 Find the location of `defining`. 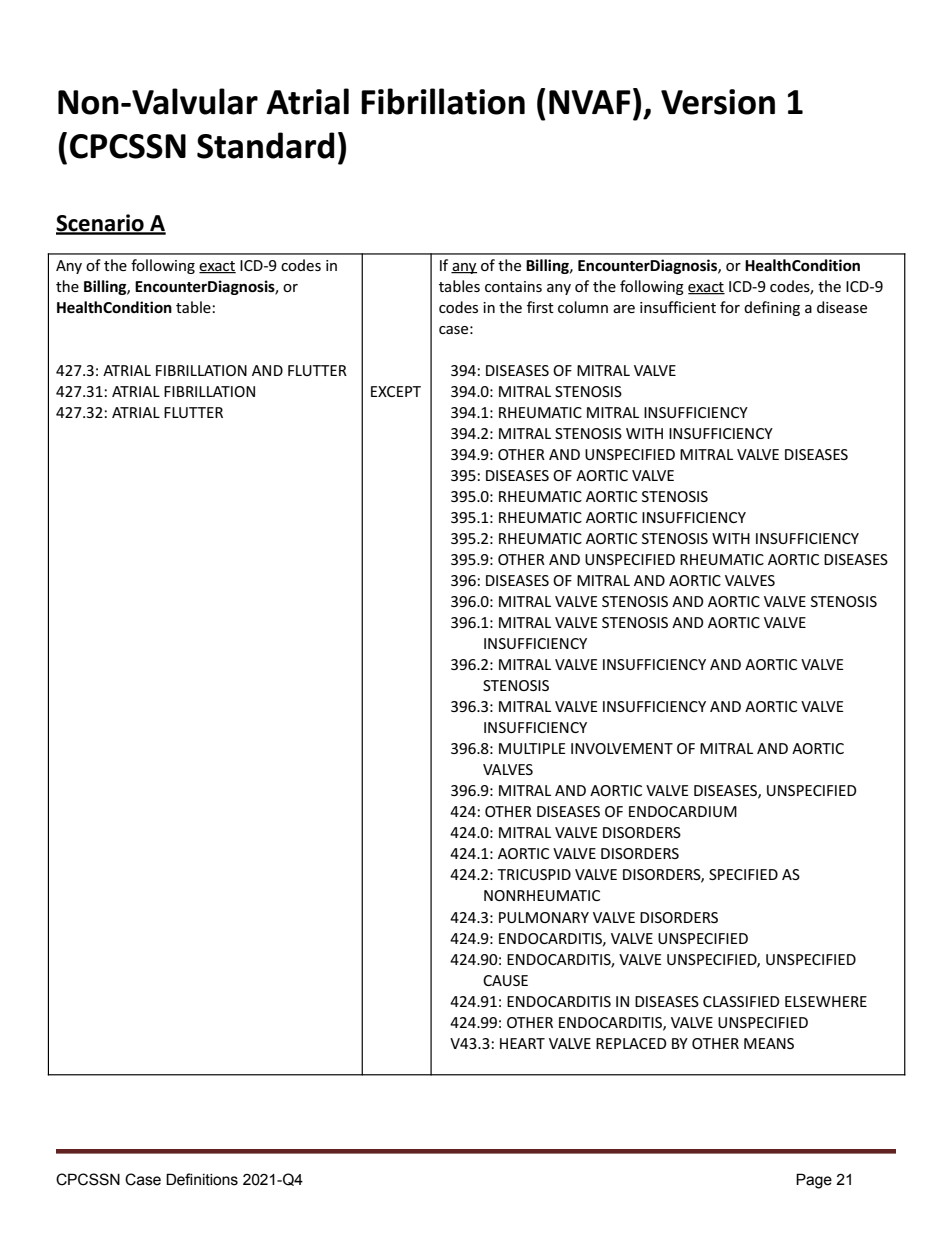

defining is located at coordinates (772, 308).
